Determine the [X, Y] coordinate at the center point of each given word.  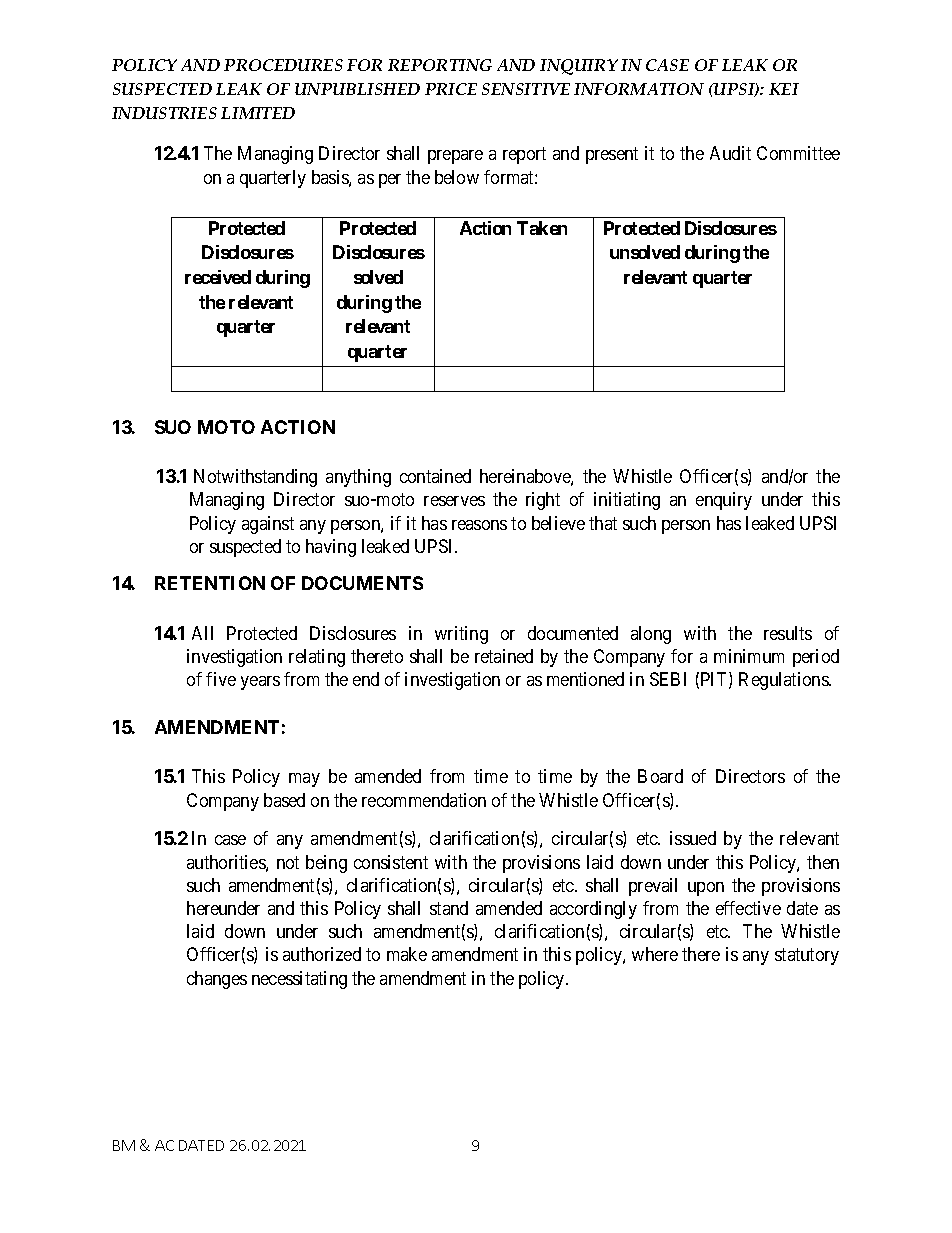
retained [504, 656]
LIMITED [258, 113]
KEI [784, 89]
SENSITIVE [526, 89]
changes [217, 980]
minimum [749, 656]
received [218, 277]
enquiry [724, 501]
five [221, 679]
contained [435, 476]
